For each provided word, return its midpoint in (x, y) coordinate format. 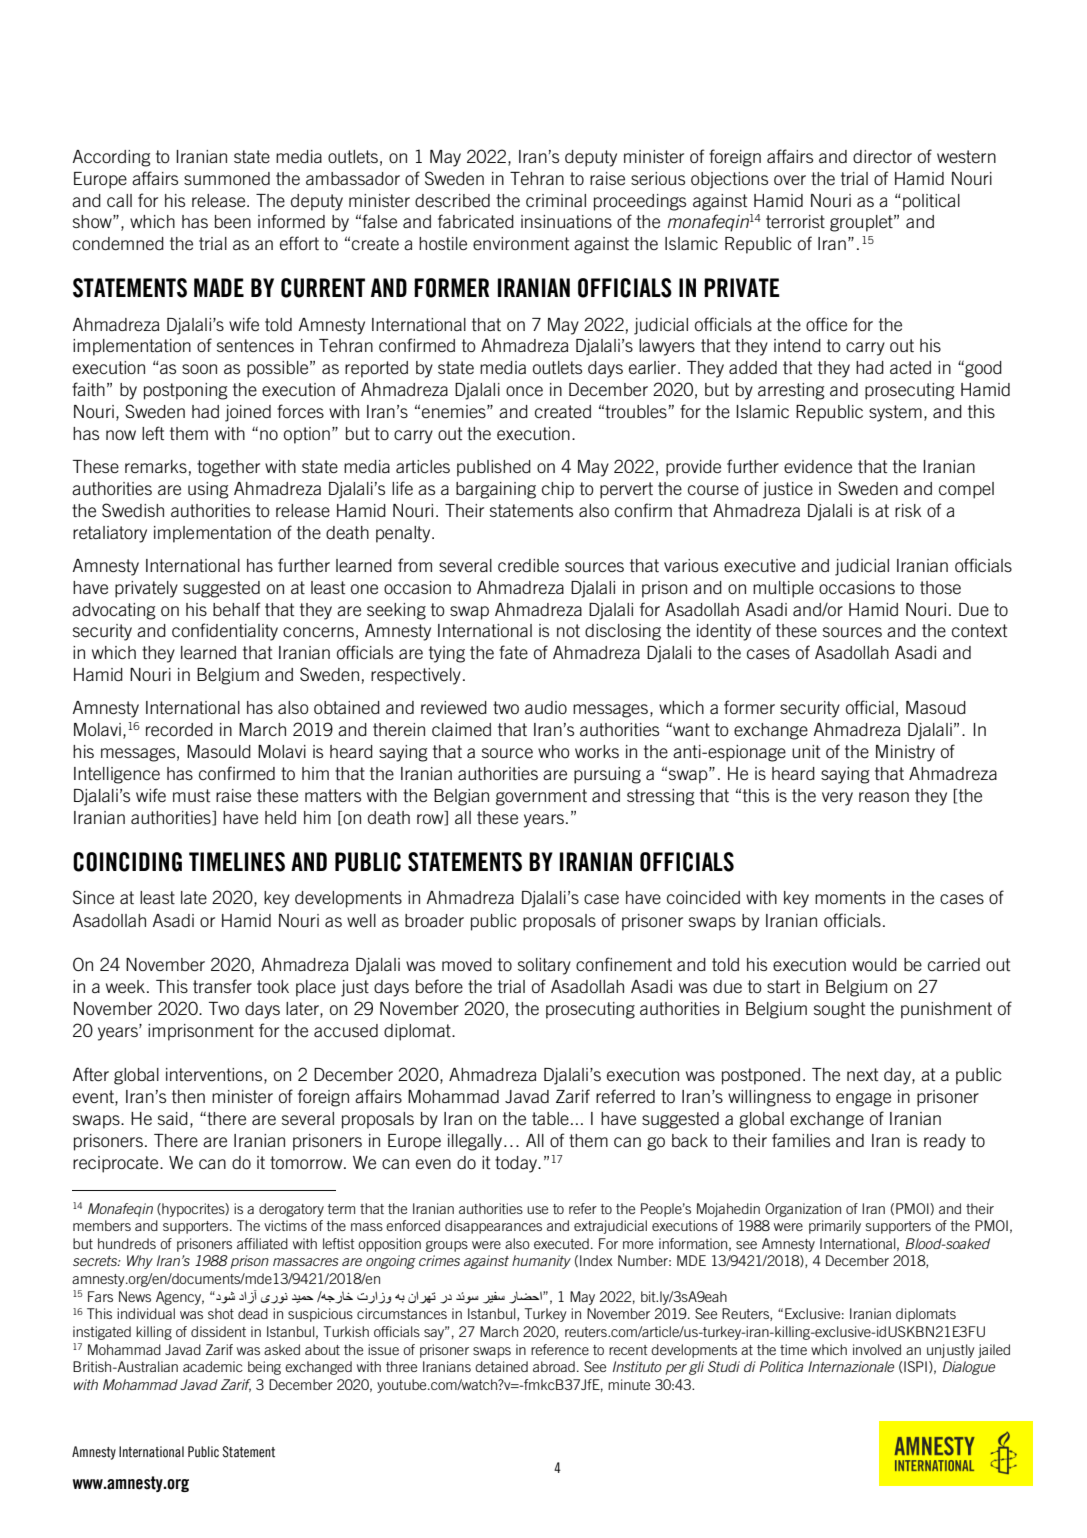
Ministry (905, 753)
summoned (227, 178)
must (191, 795)
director (882, 157)
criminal (556, 200)
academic (213, 1366)
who (554, 751)
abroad (554, 1366)
